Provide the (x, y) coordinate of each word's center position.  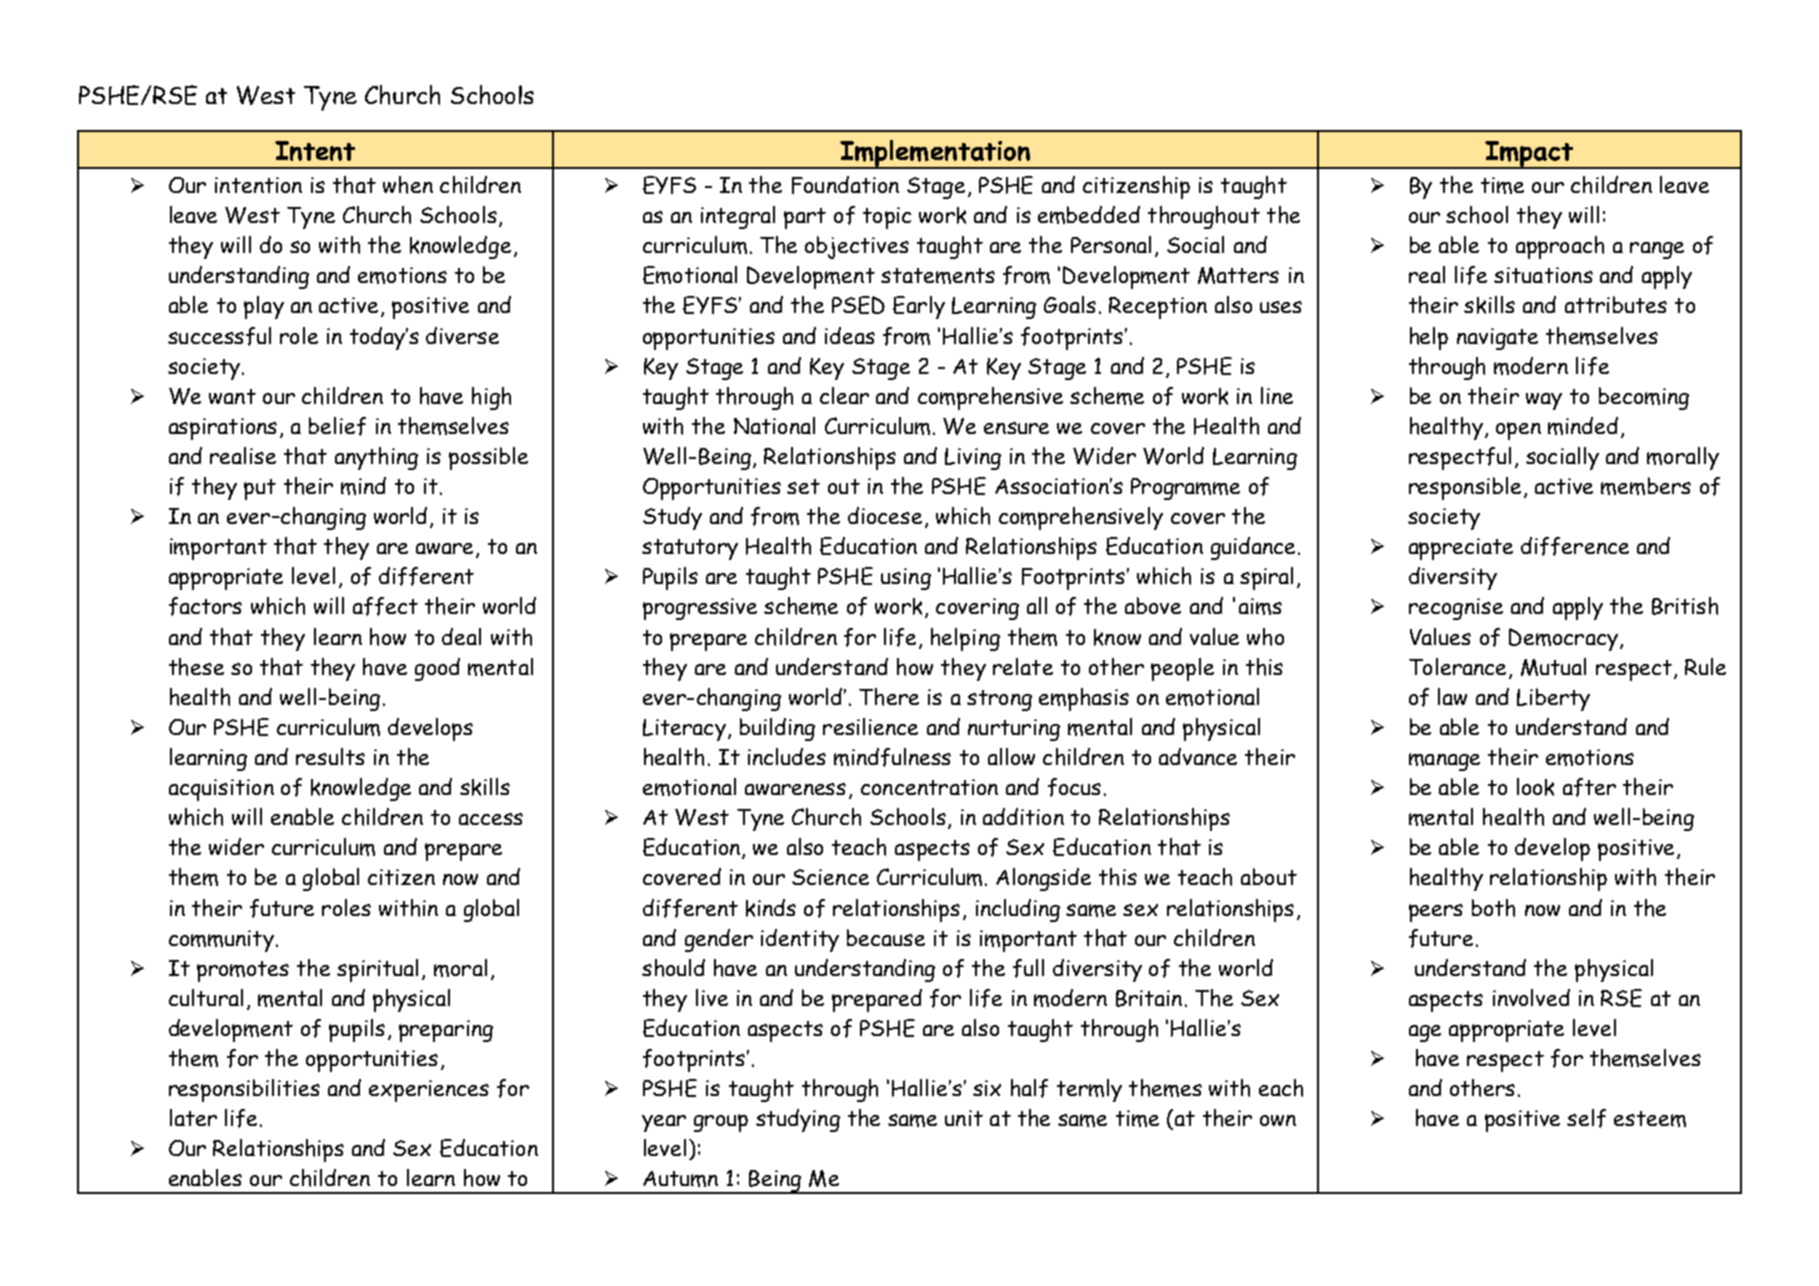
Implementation (935, 154)
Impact (1529, 155)
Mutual (1553, 667)
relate (1023, 666)
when (408, 185)
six (987, 1088)
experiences (429, 1091)
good (437, 669)
